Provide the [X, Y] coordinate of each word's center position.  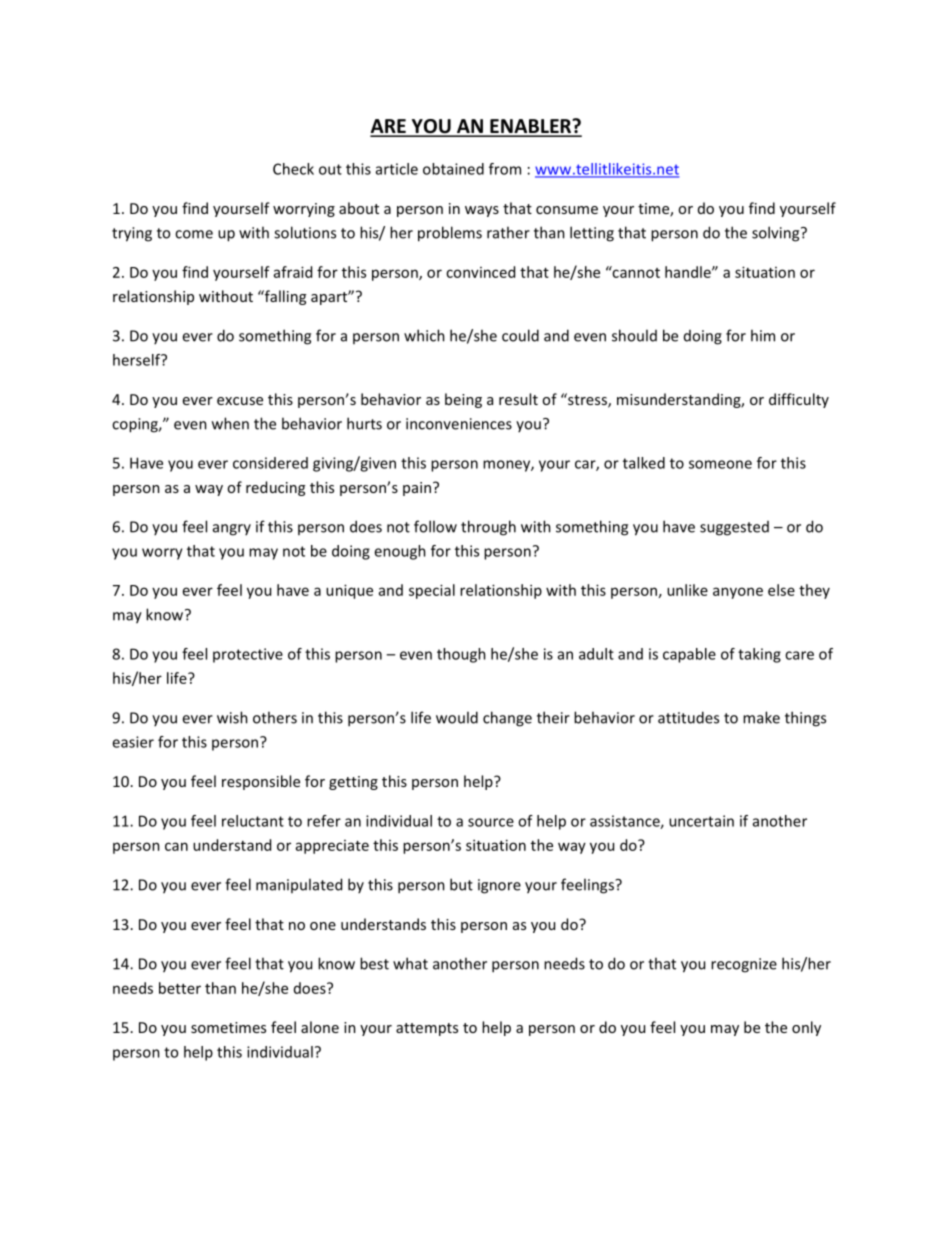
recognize [744, 965]
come [194, 234]
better [180, 988]
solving [777, 234]
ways [482, 211]
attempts [427, 1029]
